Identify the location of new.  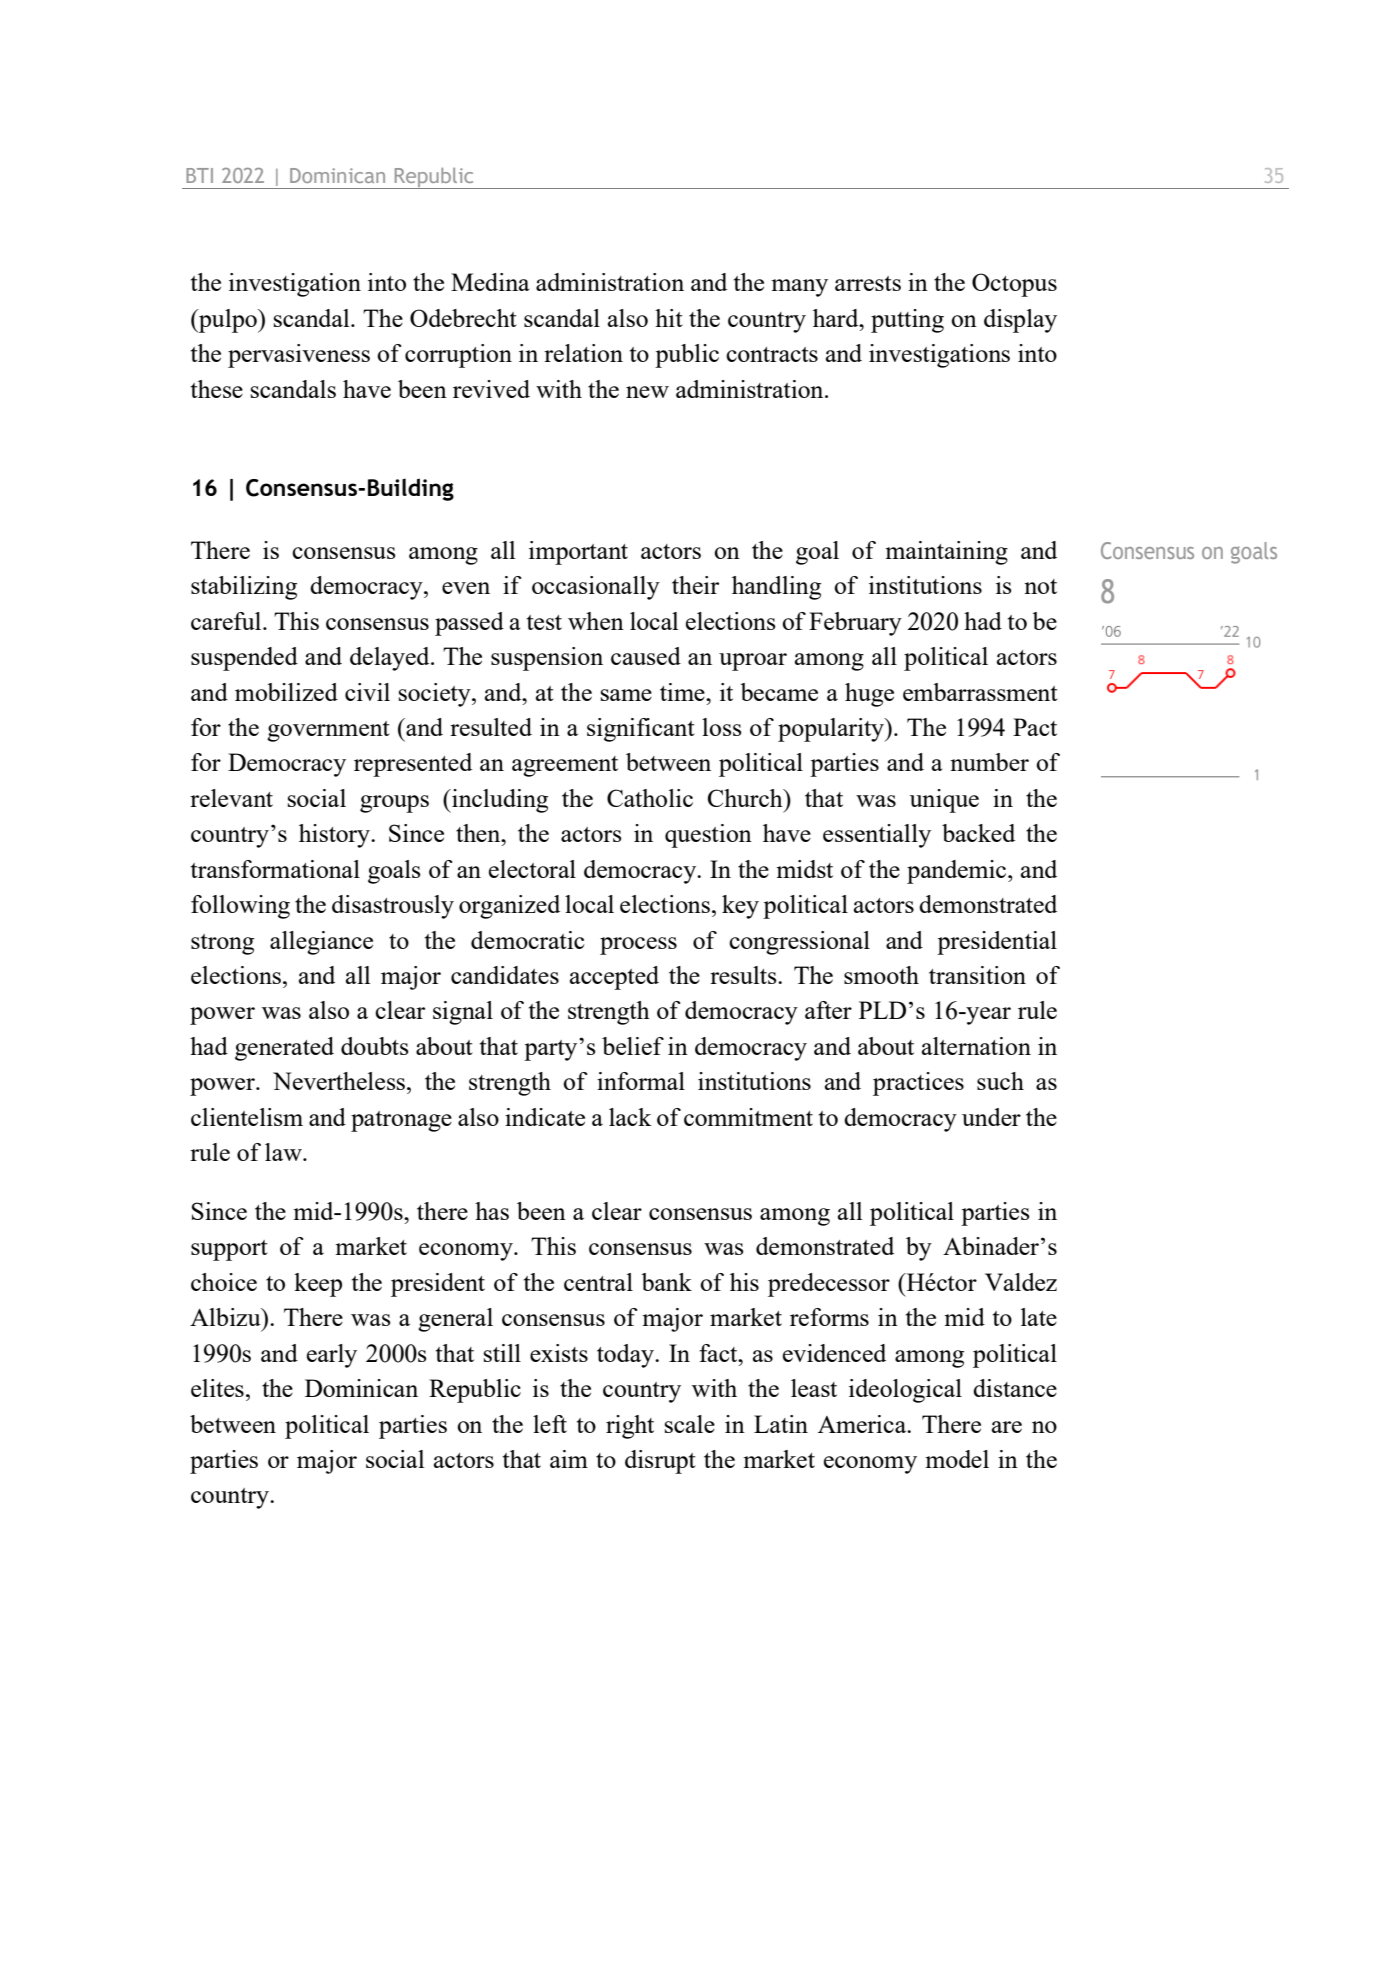
(647, 392).
